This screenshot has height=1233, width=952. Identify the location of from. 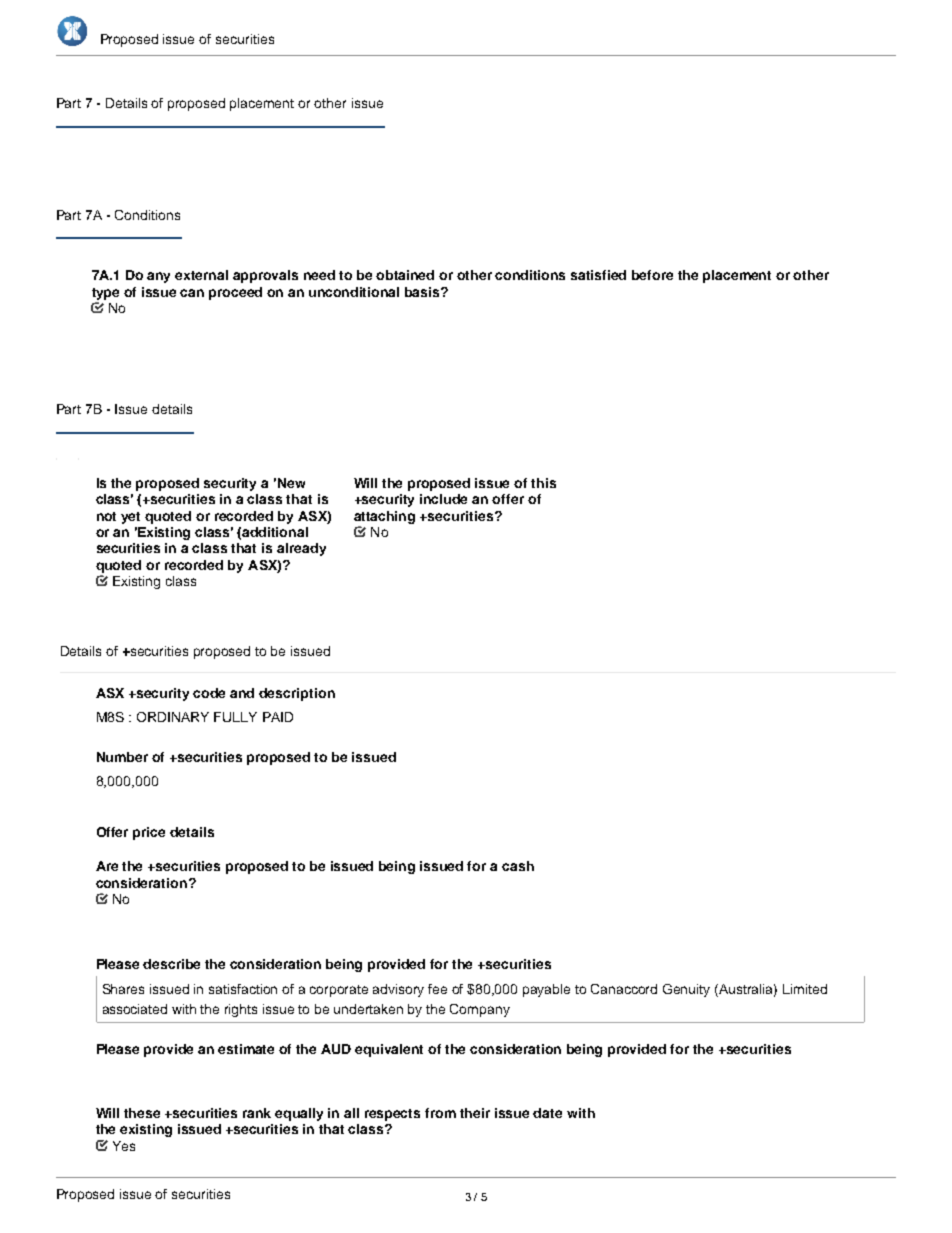
(440, 1113).
